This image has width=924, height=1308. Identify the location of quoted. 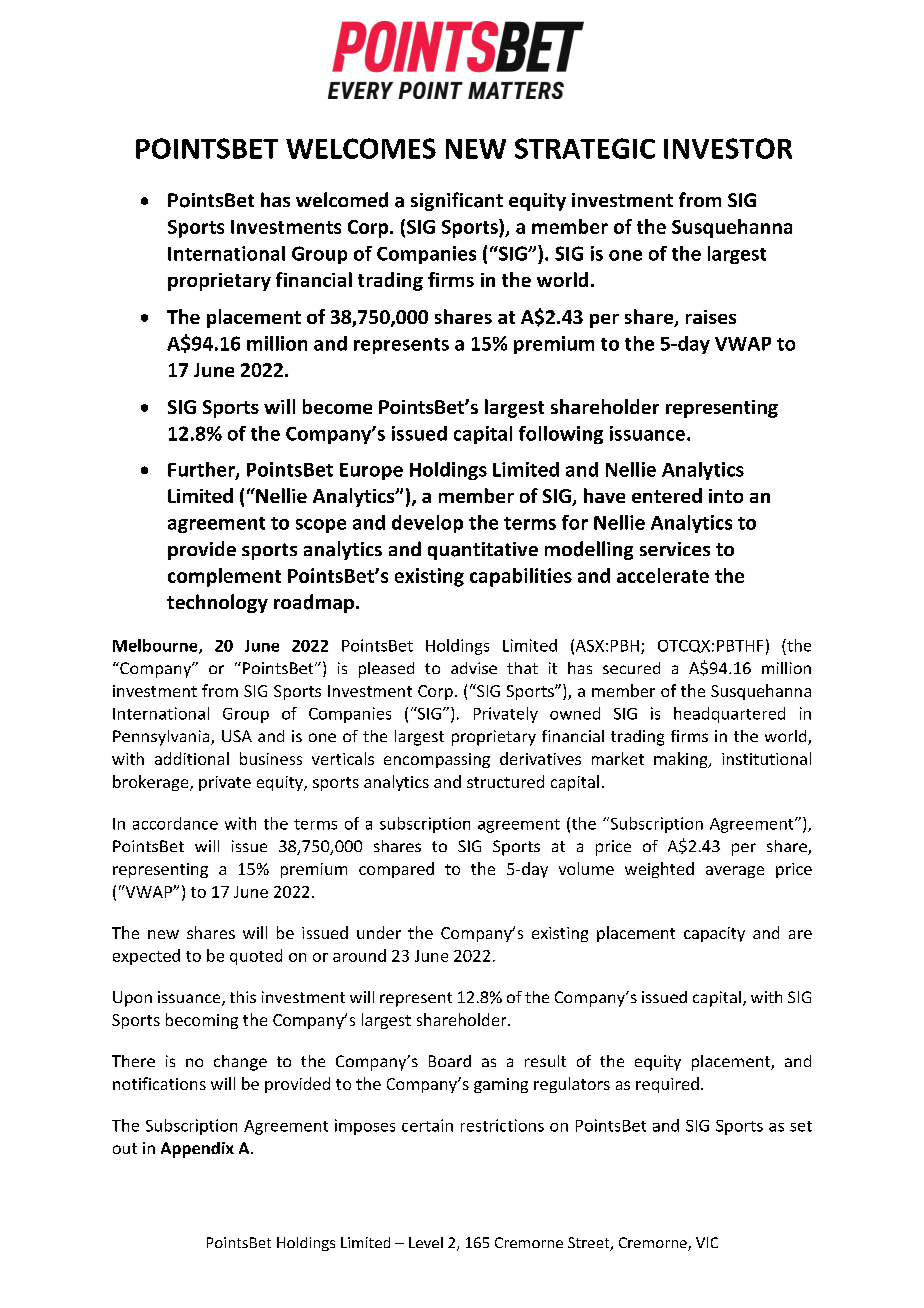
(256, 957).
